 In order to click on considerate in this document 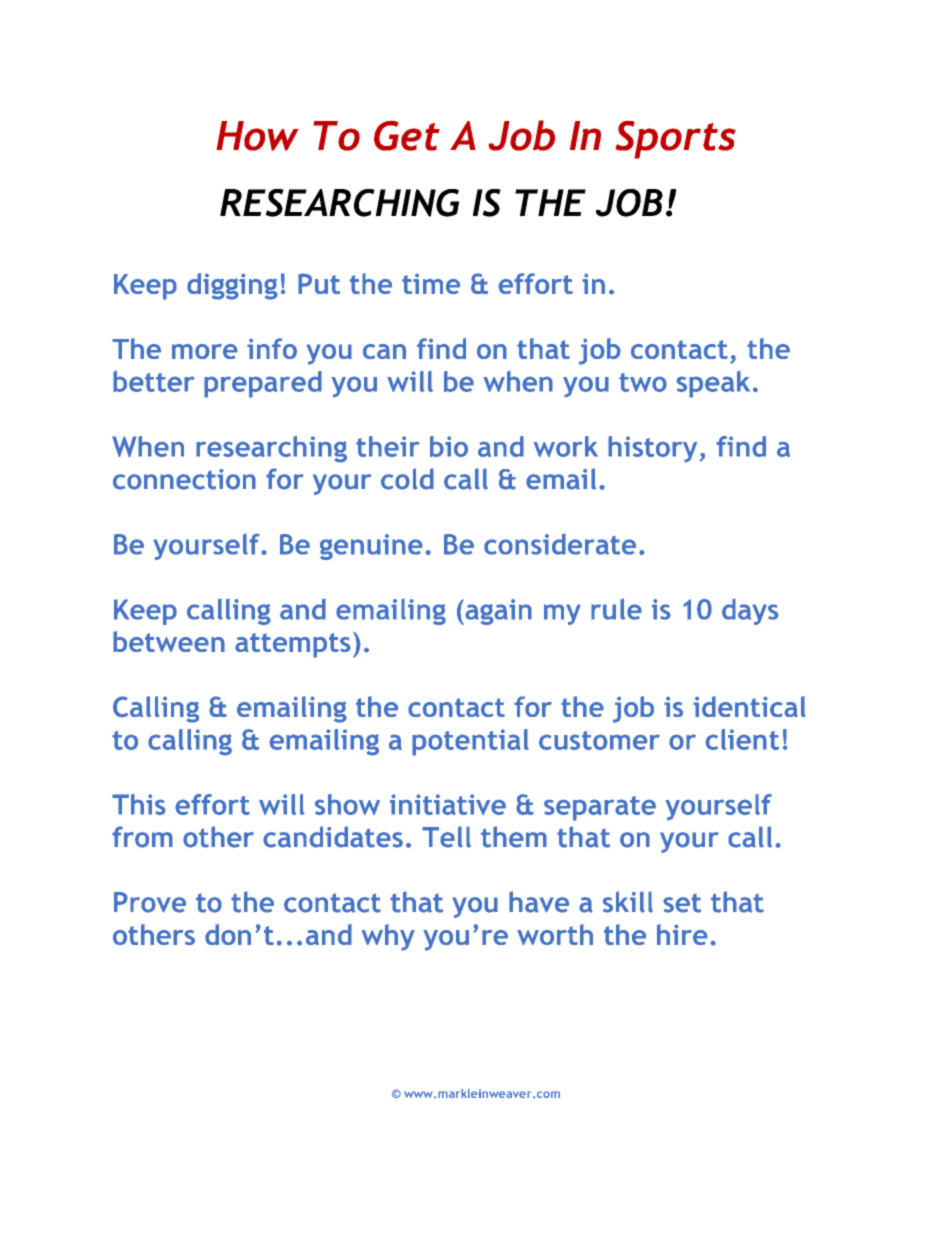, I will do `click(560, 544)`.
